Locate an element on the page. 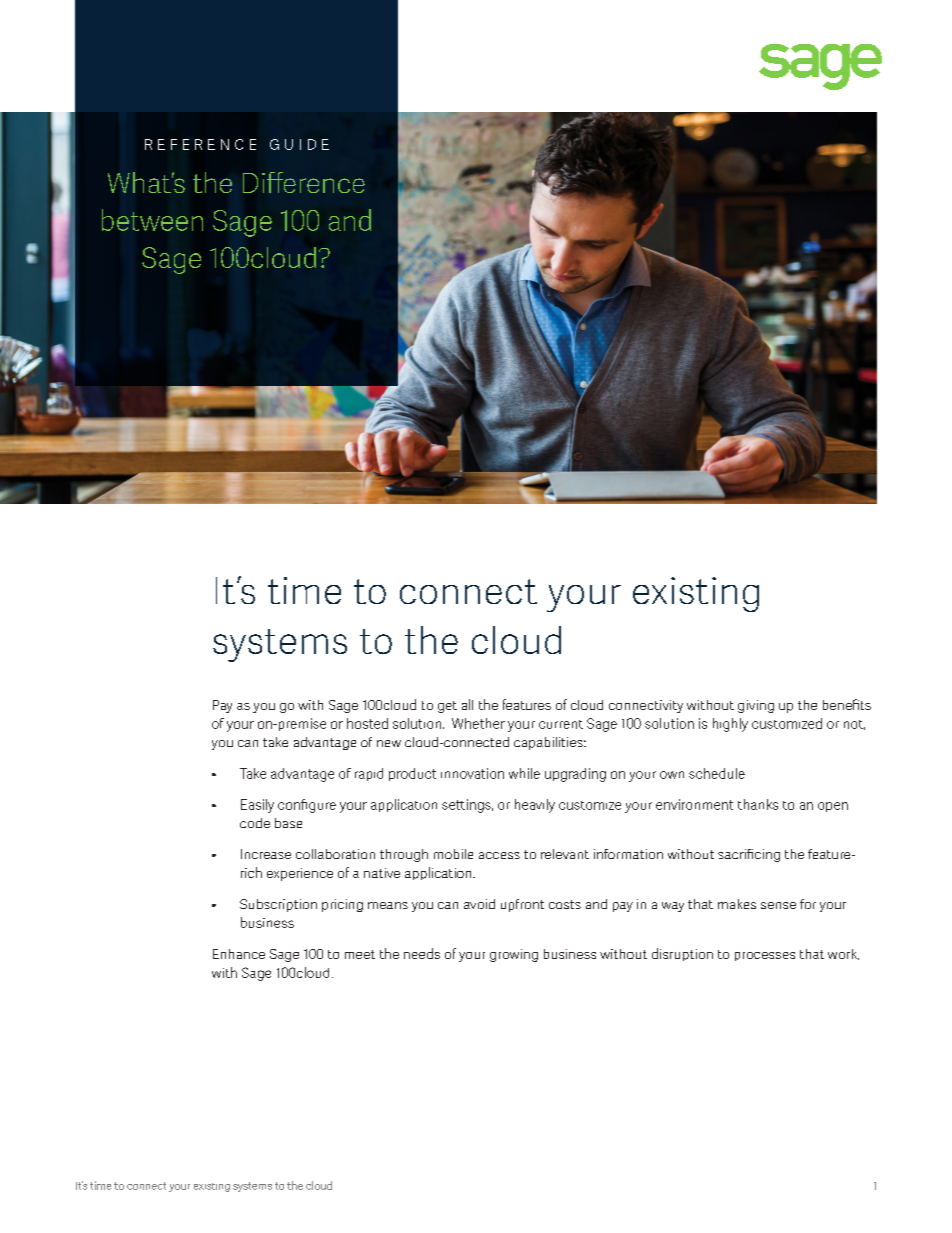 Image resolution: width=952 pixels, height=1233 pixels. all is located at coordinates (467, 704).
